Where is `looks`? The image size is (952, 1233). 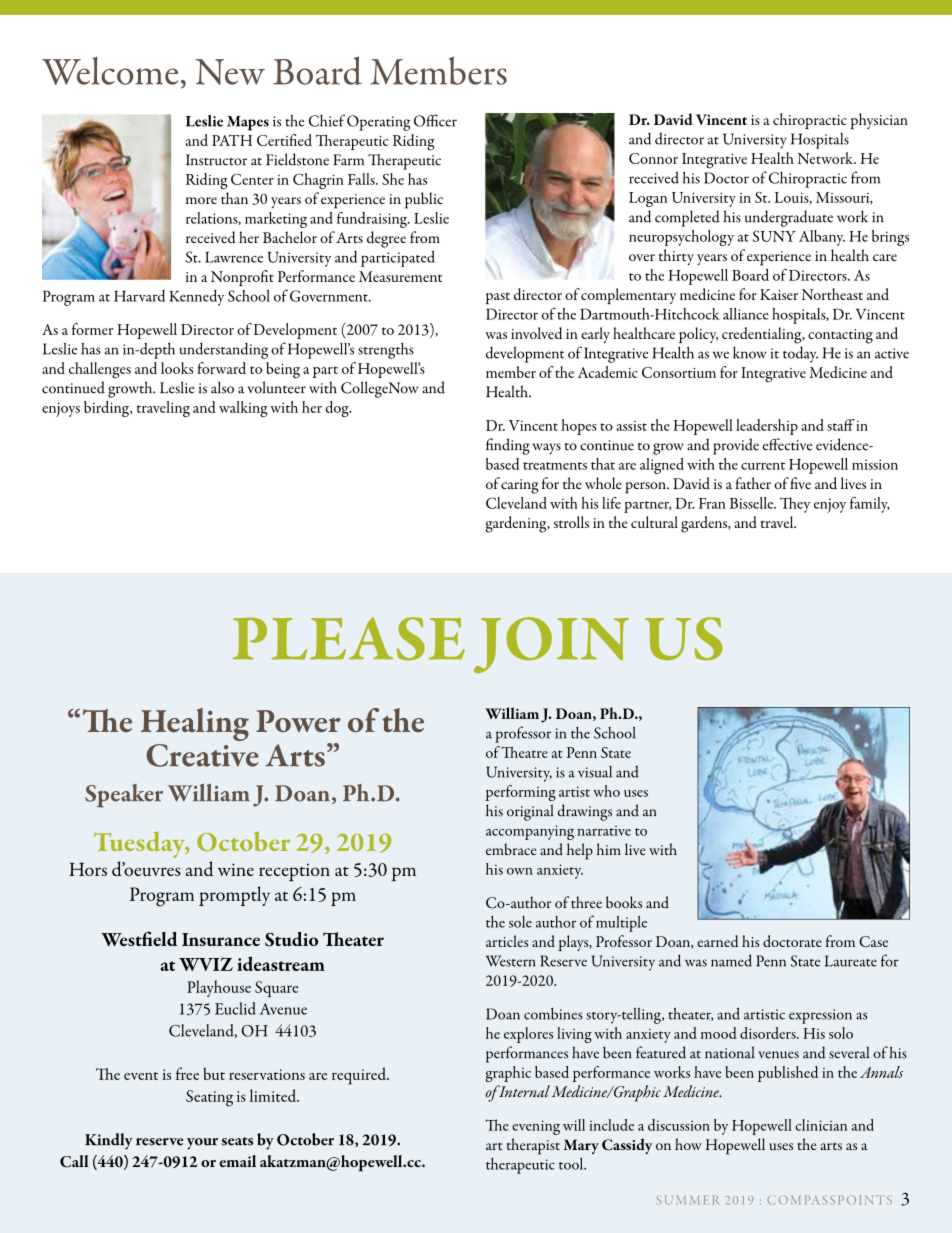 looks is located at coordinates (177, 368).
